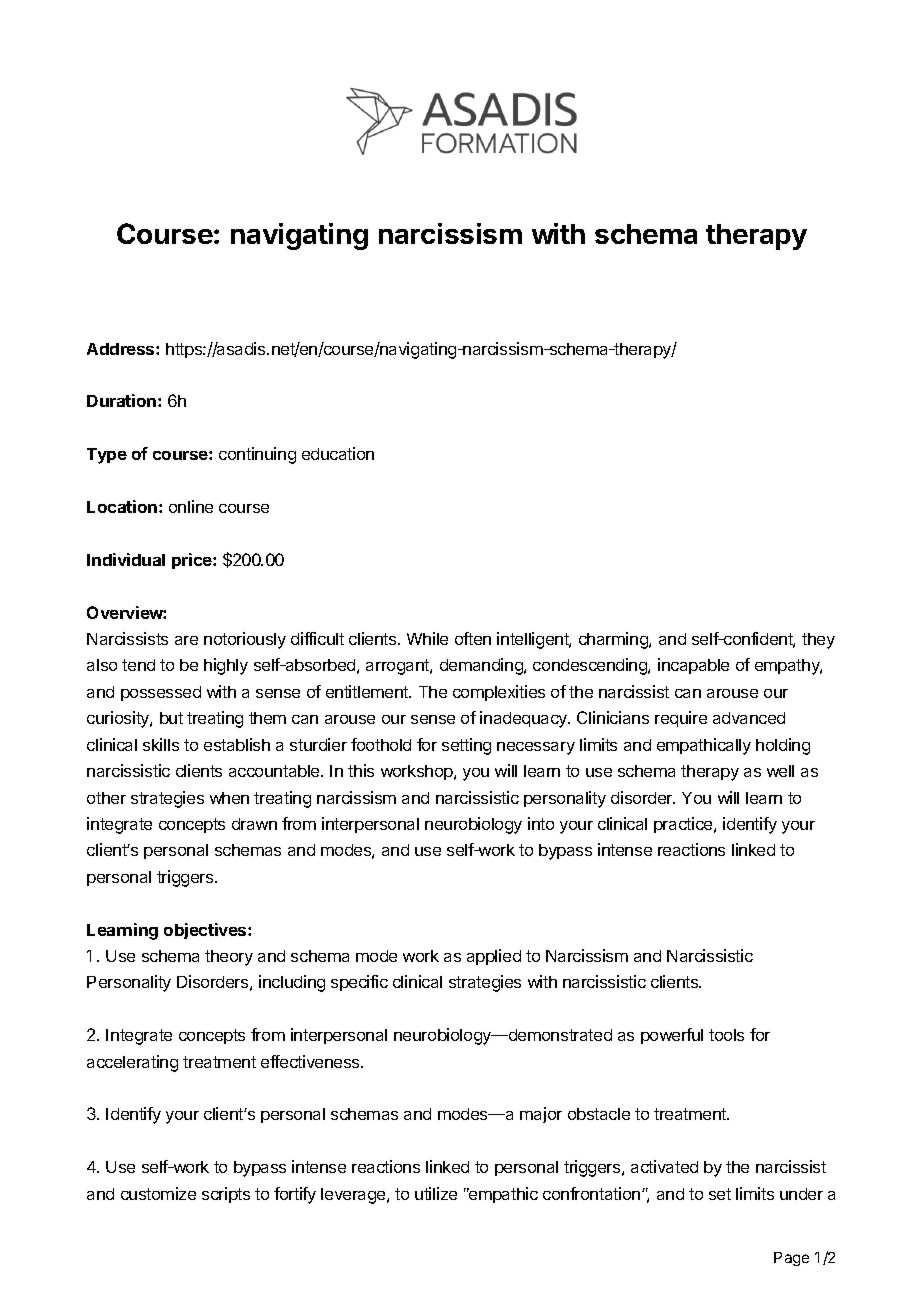 The height and width of the screenshot is (1308, 924). I want to click on into, so click(541, 823).
